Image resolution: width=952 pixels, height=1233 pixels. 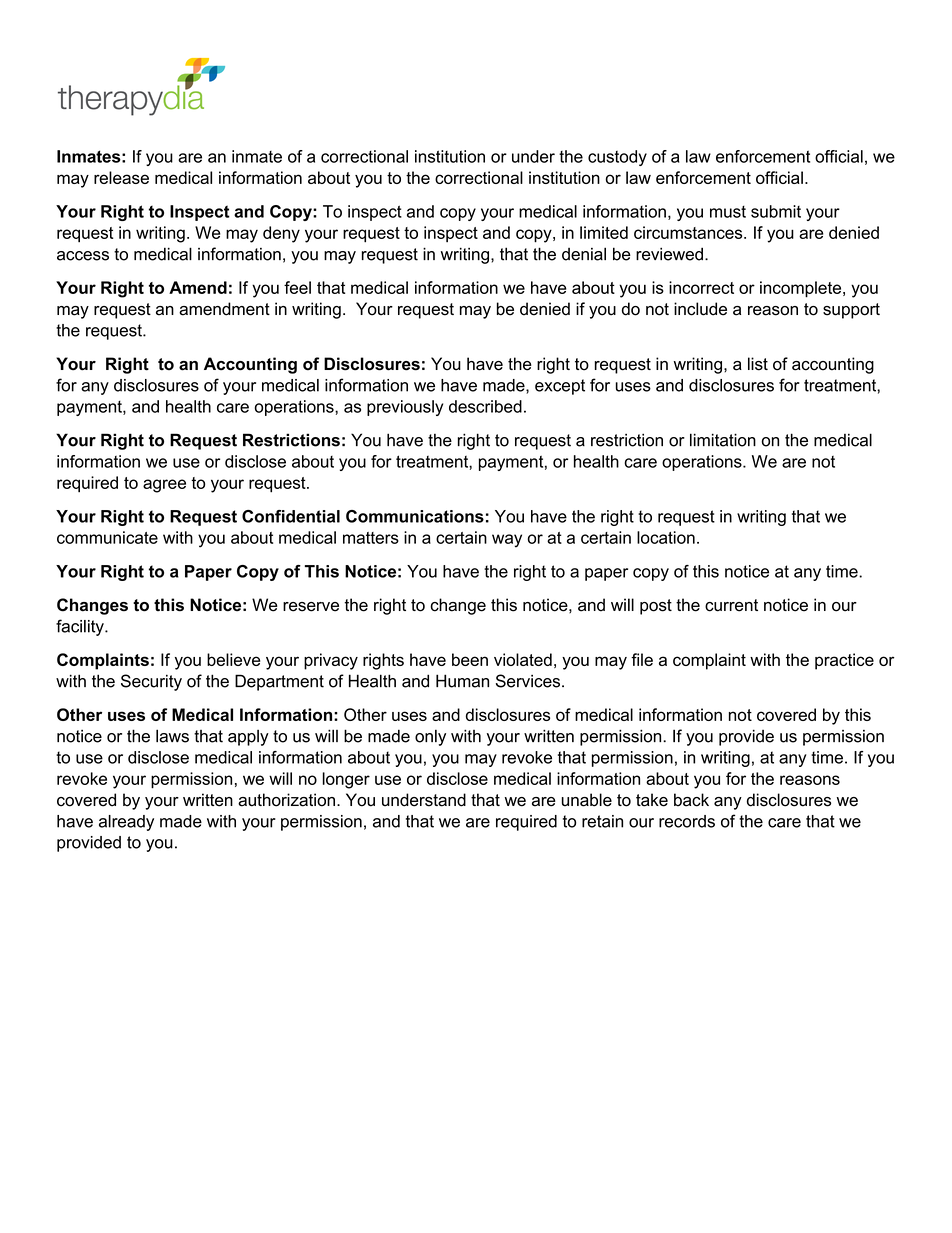 What do you see at coordinates (126, 823) in the page?
I see `already` at bounding box center [126, 823].
